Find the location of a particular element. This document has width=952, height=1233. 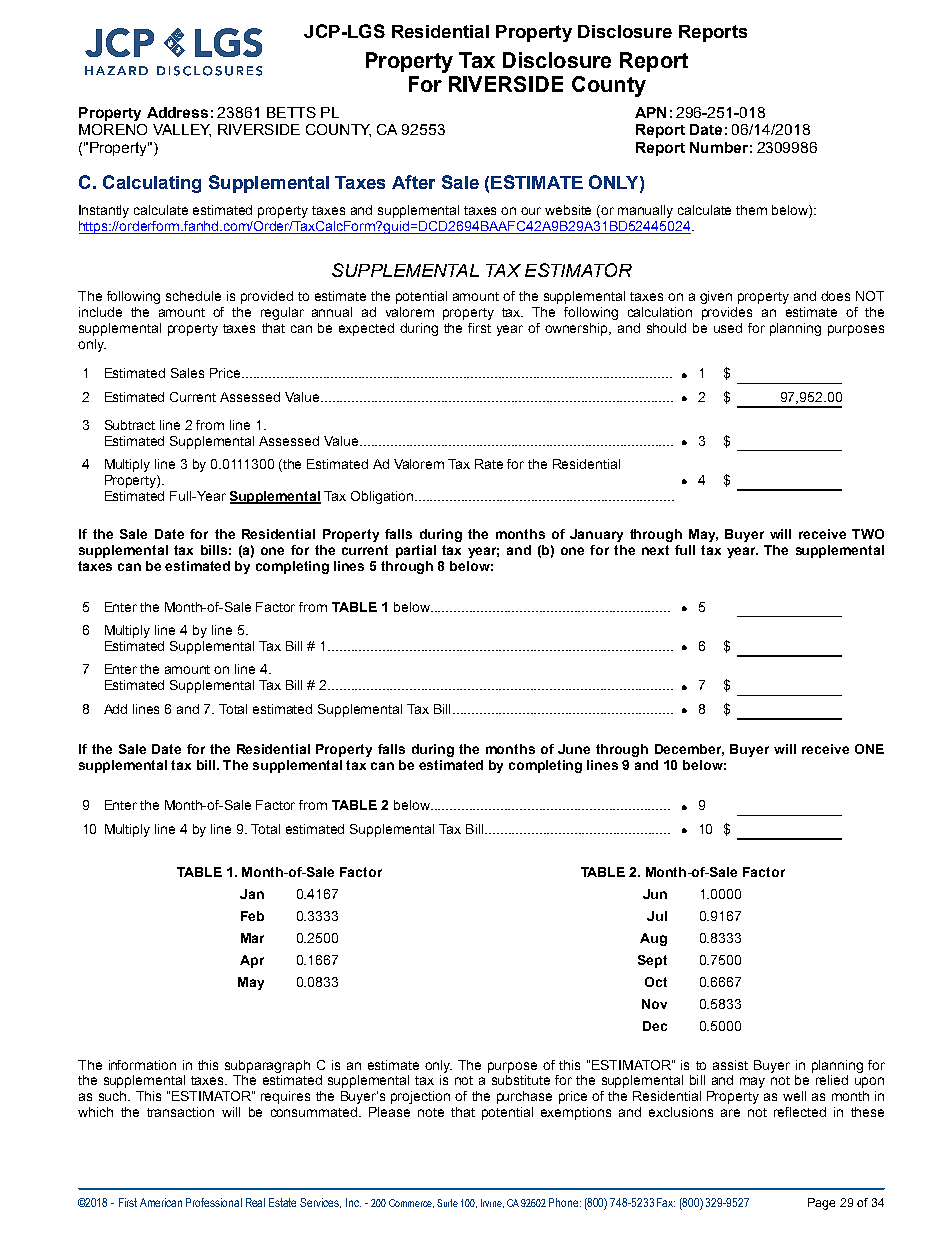

partial is located at coordinates (416, 551).
